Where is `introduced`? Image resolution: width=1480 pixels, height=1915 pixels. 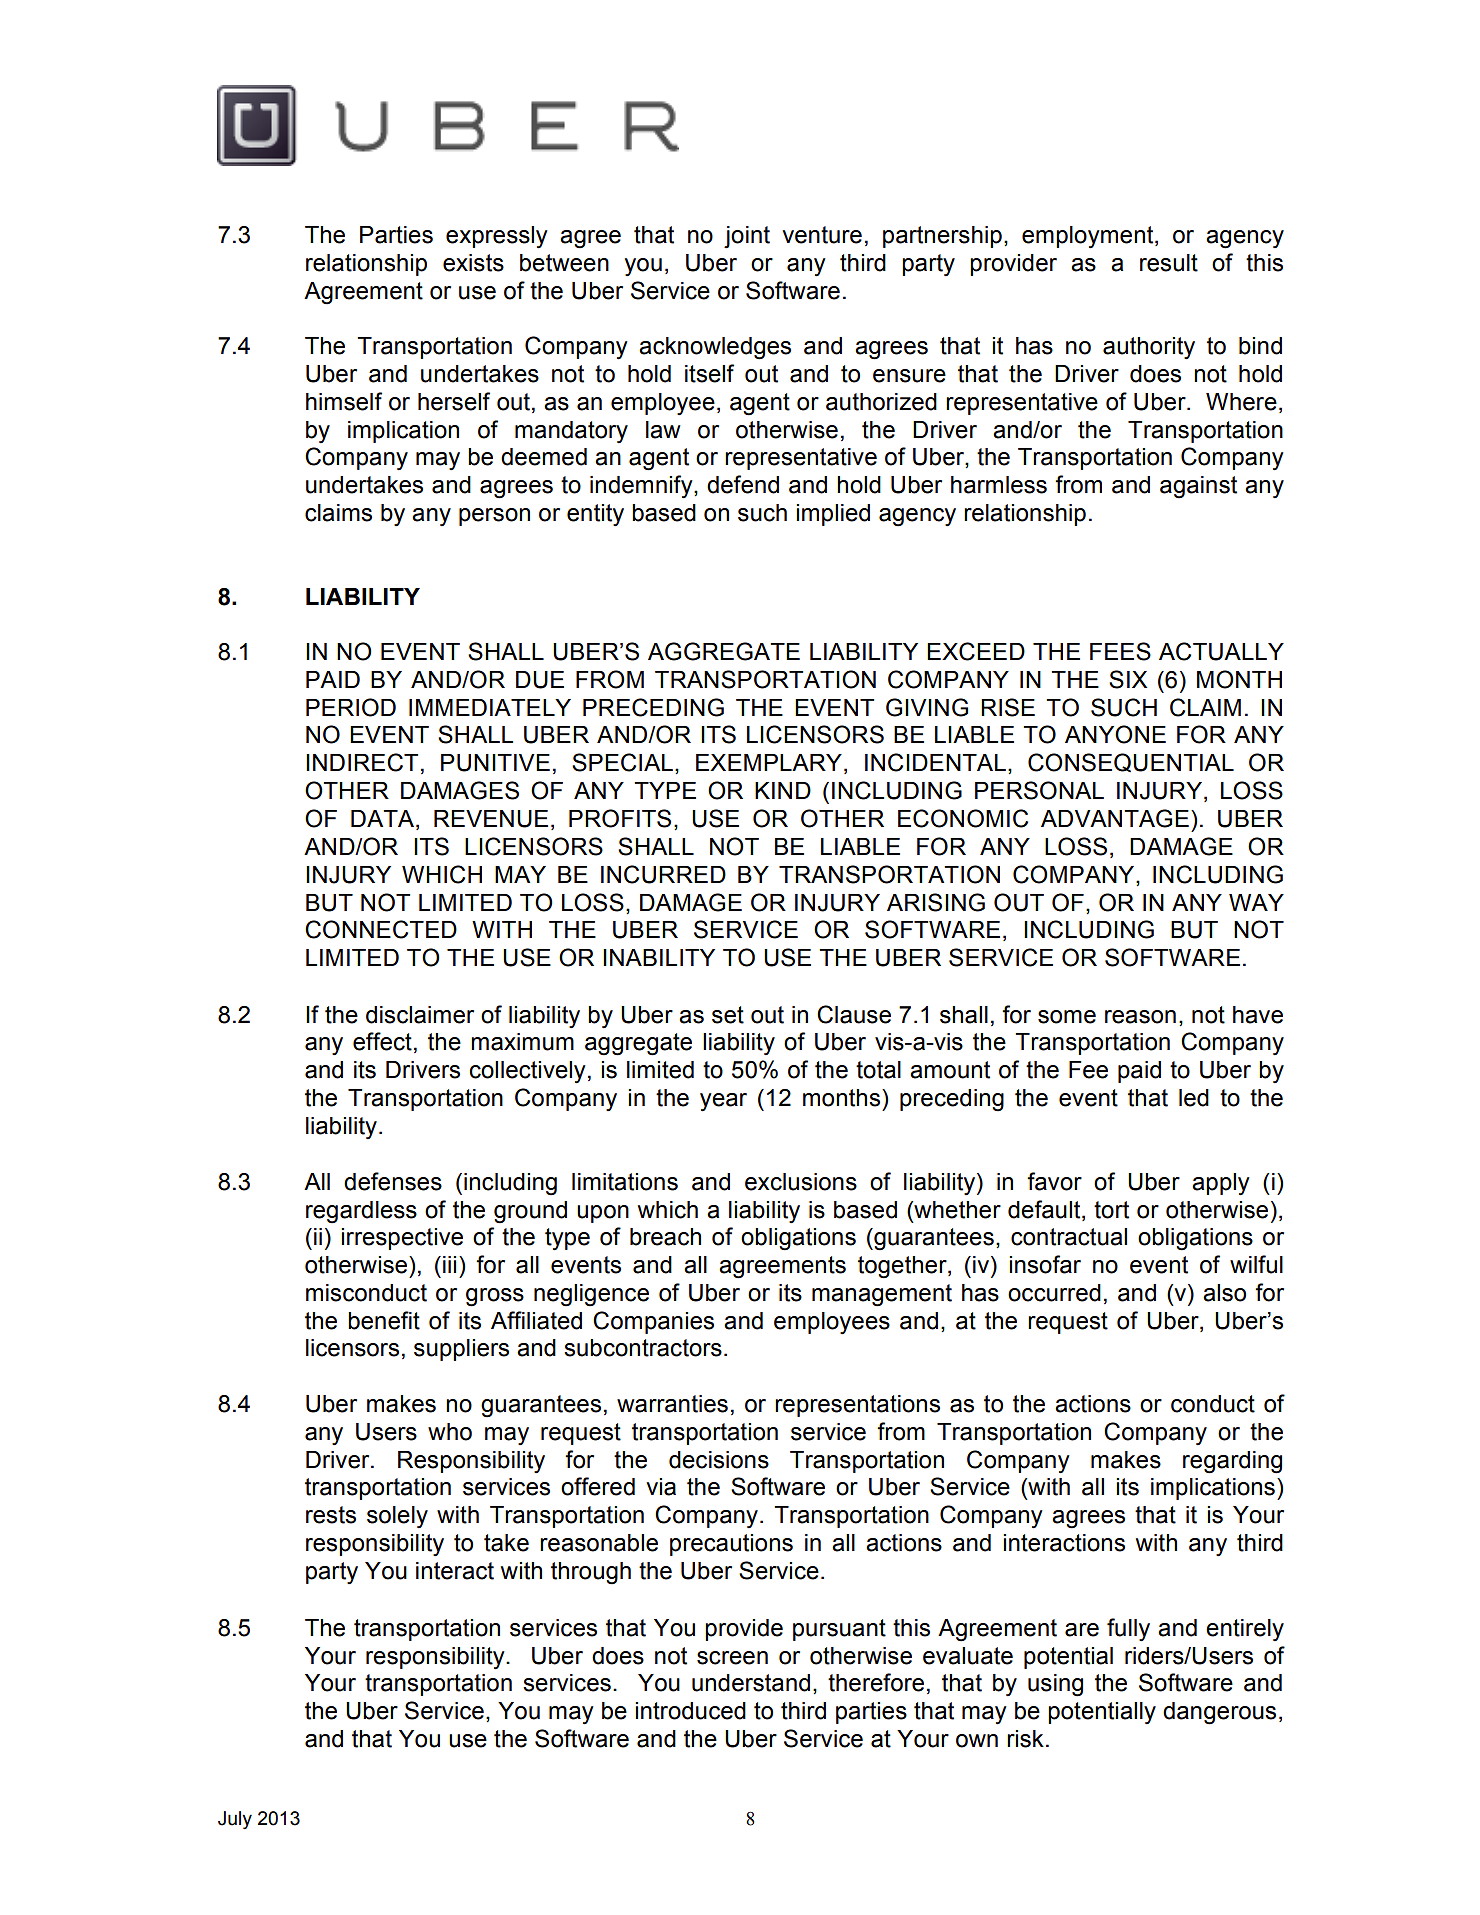
introduced is located at coordinates (690, 1711).
